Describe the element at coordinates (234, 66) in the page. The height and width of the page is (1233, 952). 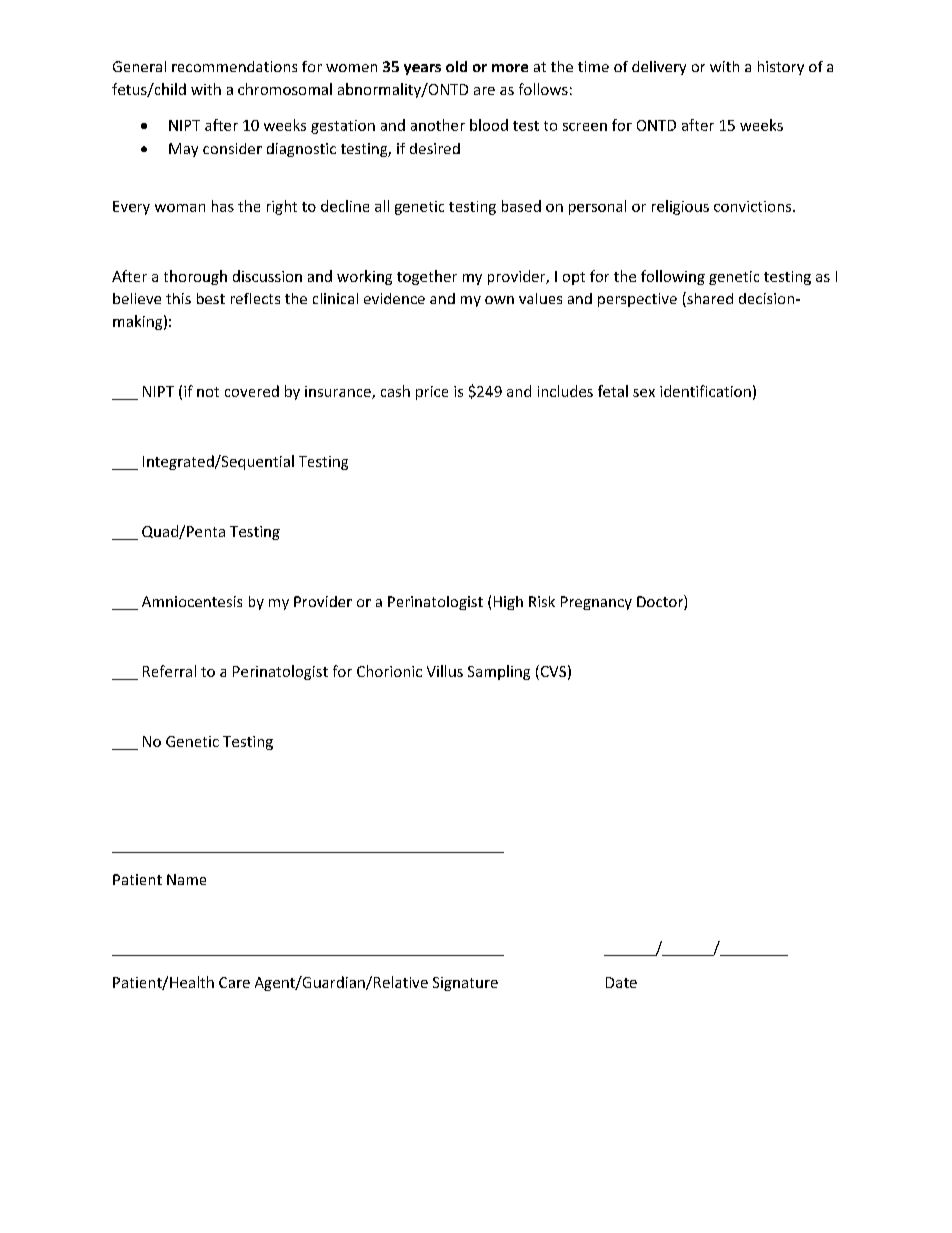
I see `recommendations` at that location.
